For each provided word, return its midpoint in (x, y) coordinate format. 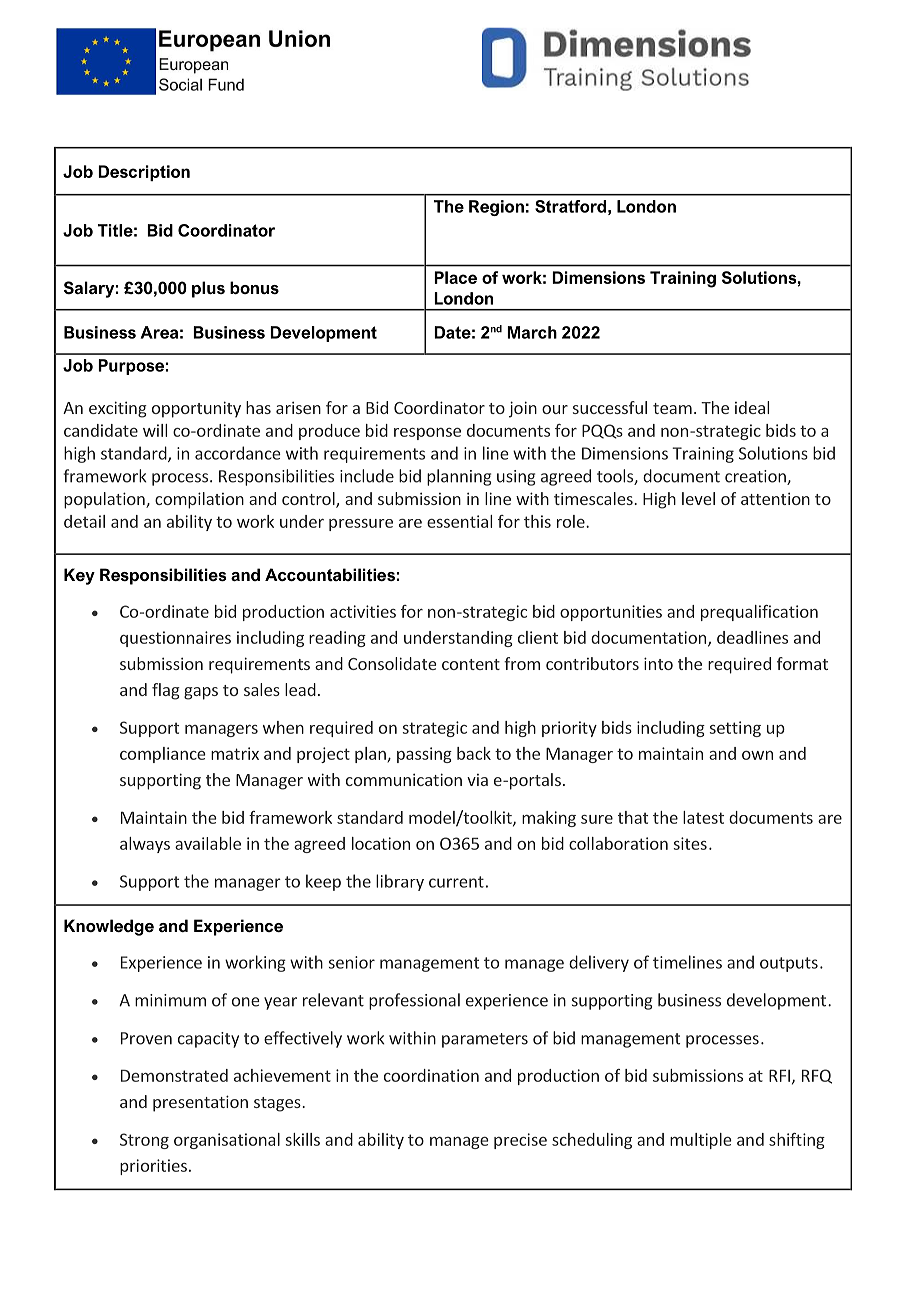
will (155, 430)
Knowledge (109, 927)
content (471, 664)
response (427, 434)
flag (166, 691)
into (658, 663)
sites (690, 843)
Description (144, 173)
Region (496, 208)
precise (520, 1141)
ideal (752, 407)
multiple (701, 1141)
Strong (144, 1141)
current (456, 882)
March (532, 332)
